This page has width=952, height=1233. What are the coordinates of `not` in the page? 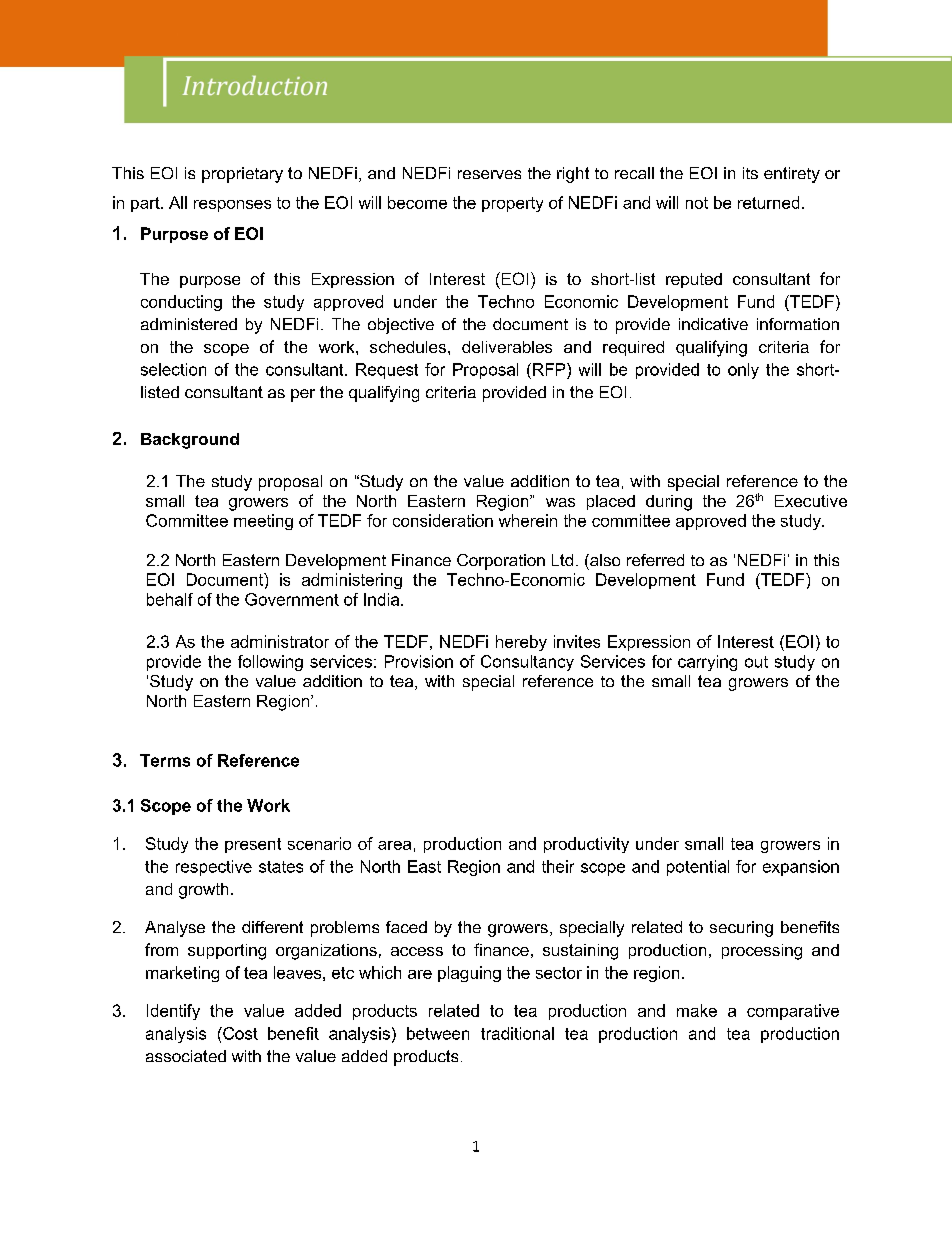 It's located at (697, 203).
